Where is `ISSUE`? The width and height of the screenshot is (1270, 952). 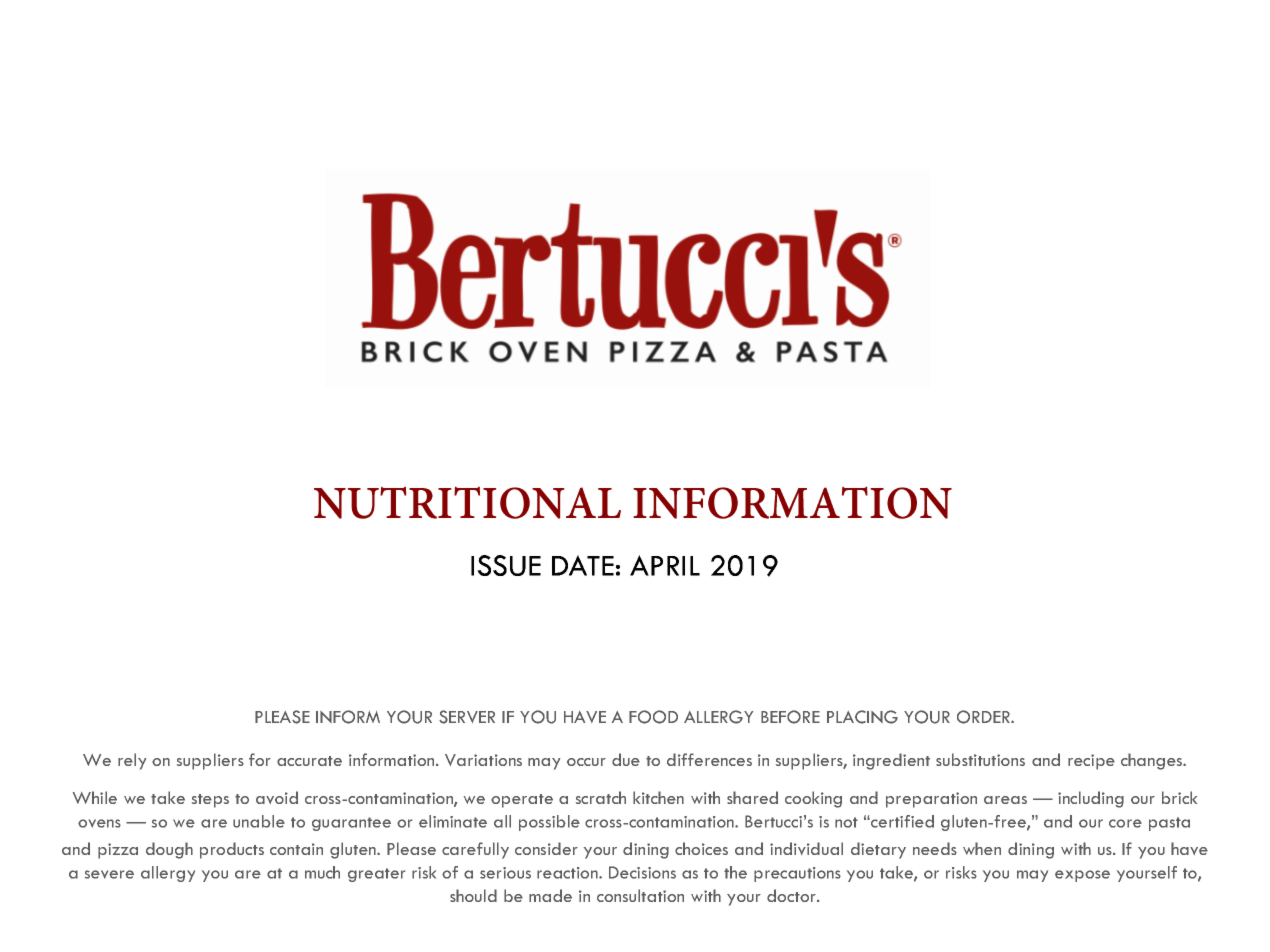 ISSUE is located at coordinates (506, 565).
